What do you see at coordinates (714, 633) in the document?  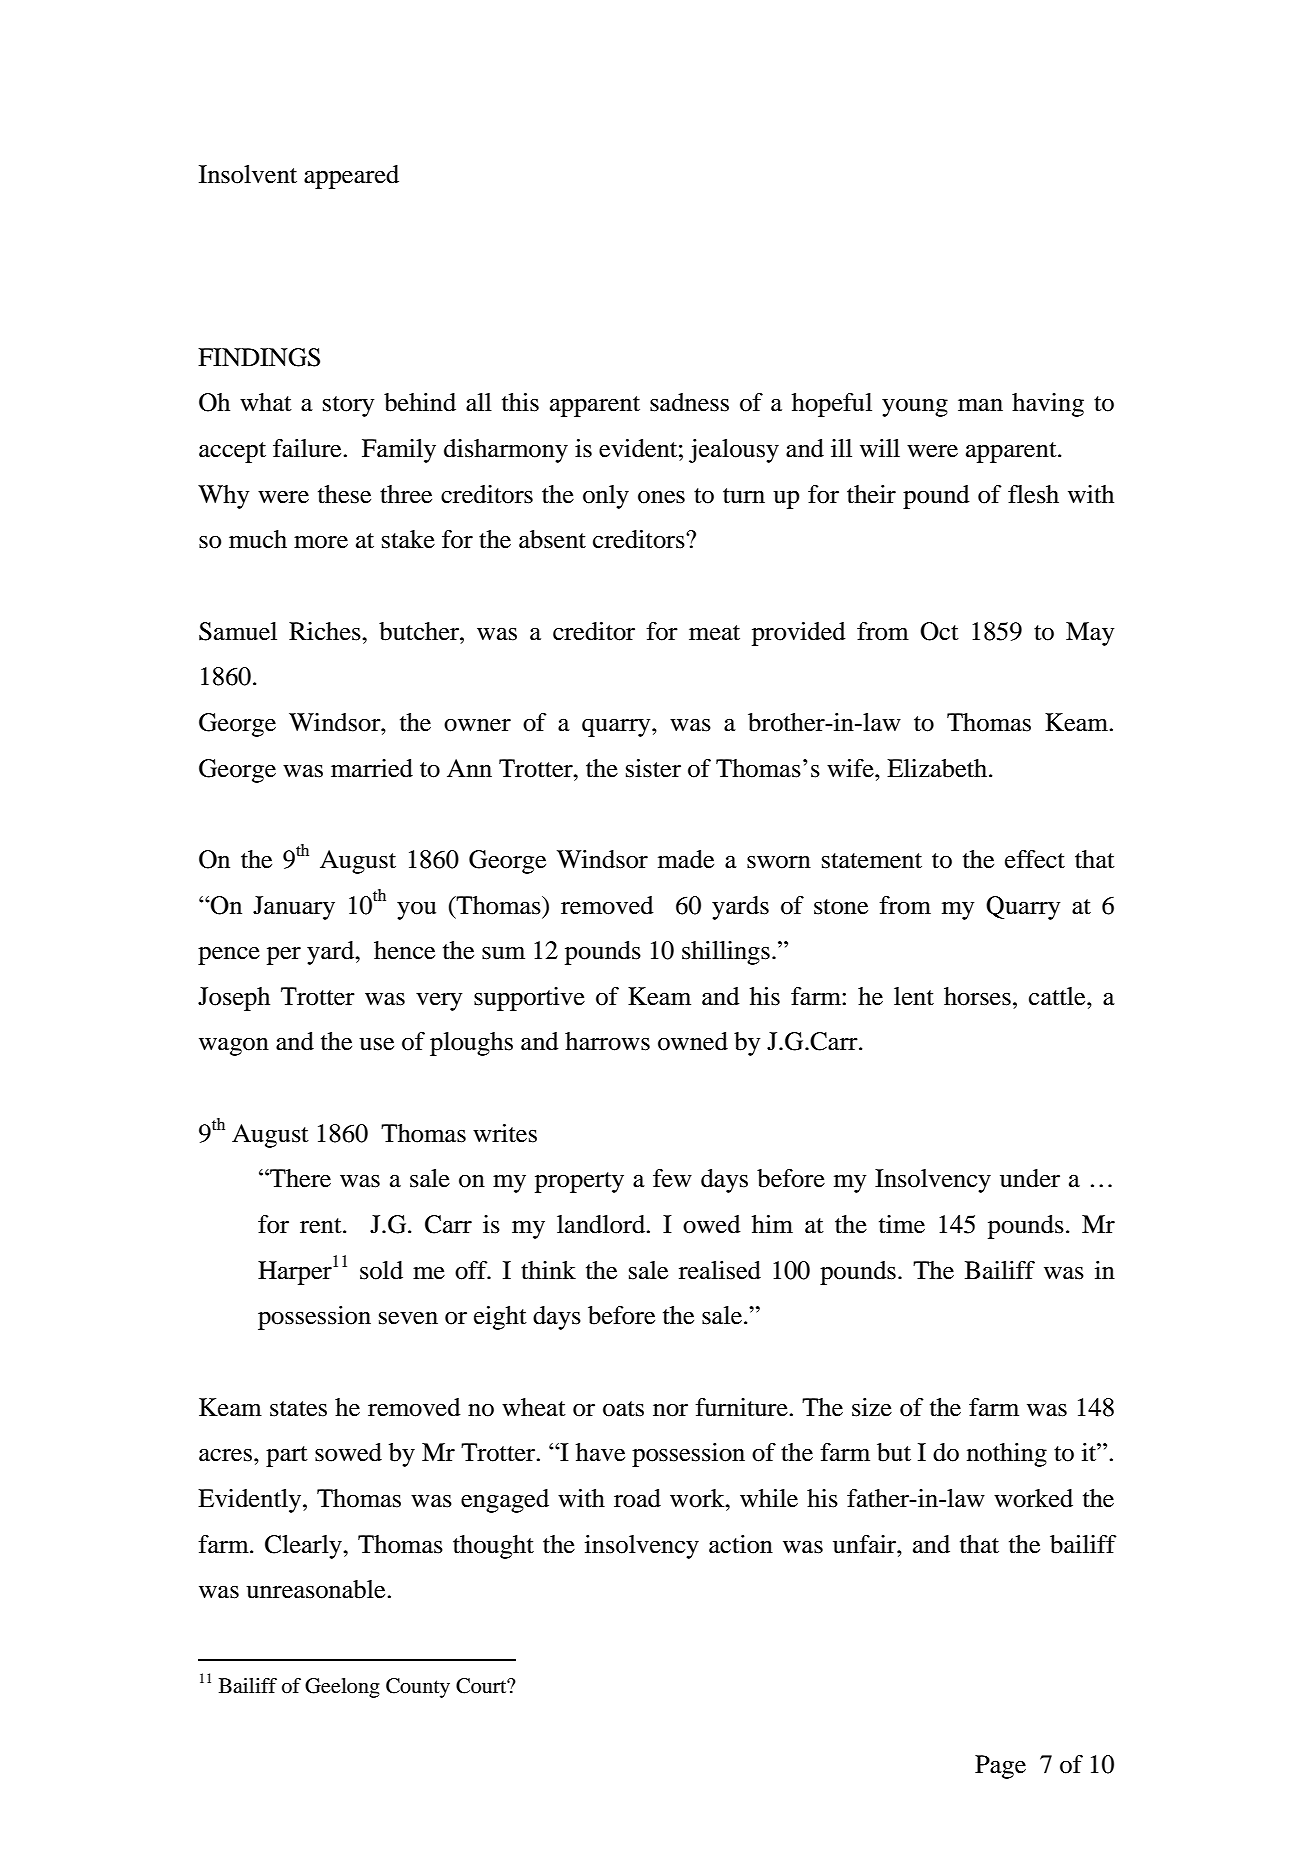 I see `meat` at bounding box center [714, 633].
